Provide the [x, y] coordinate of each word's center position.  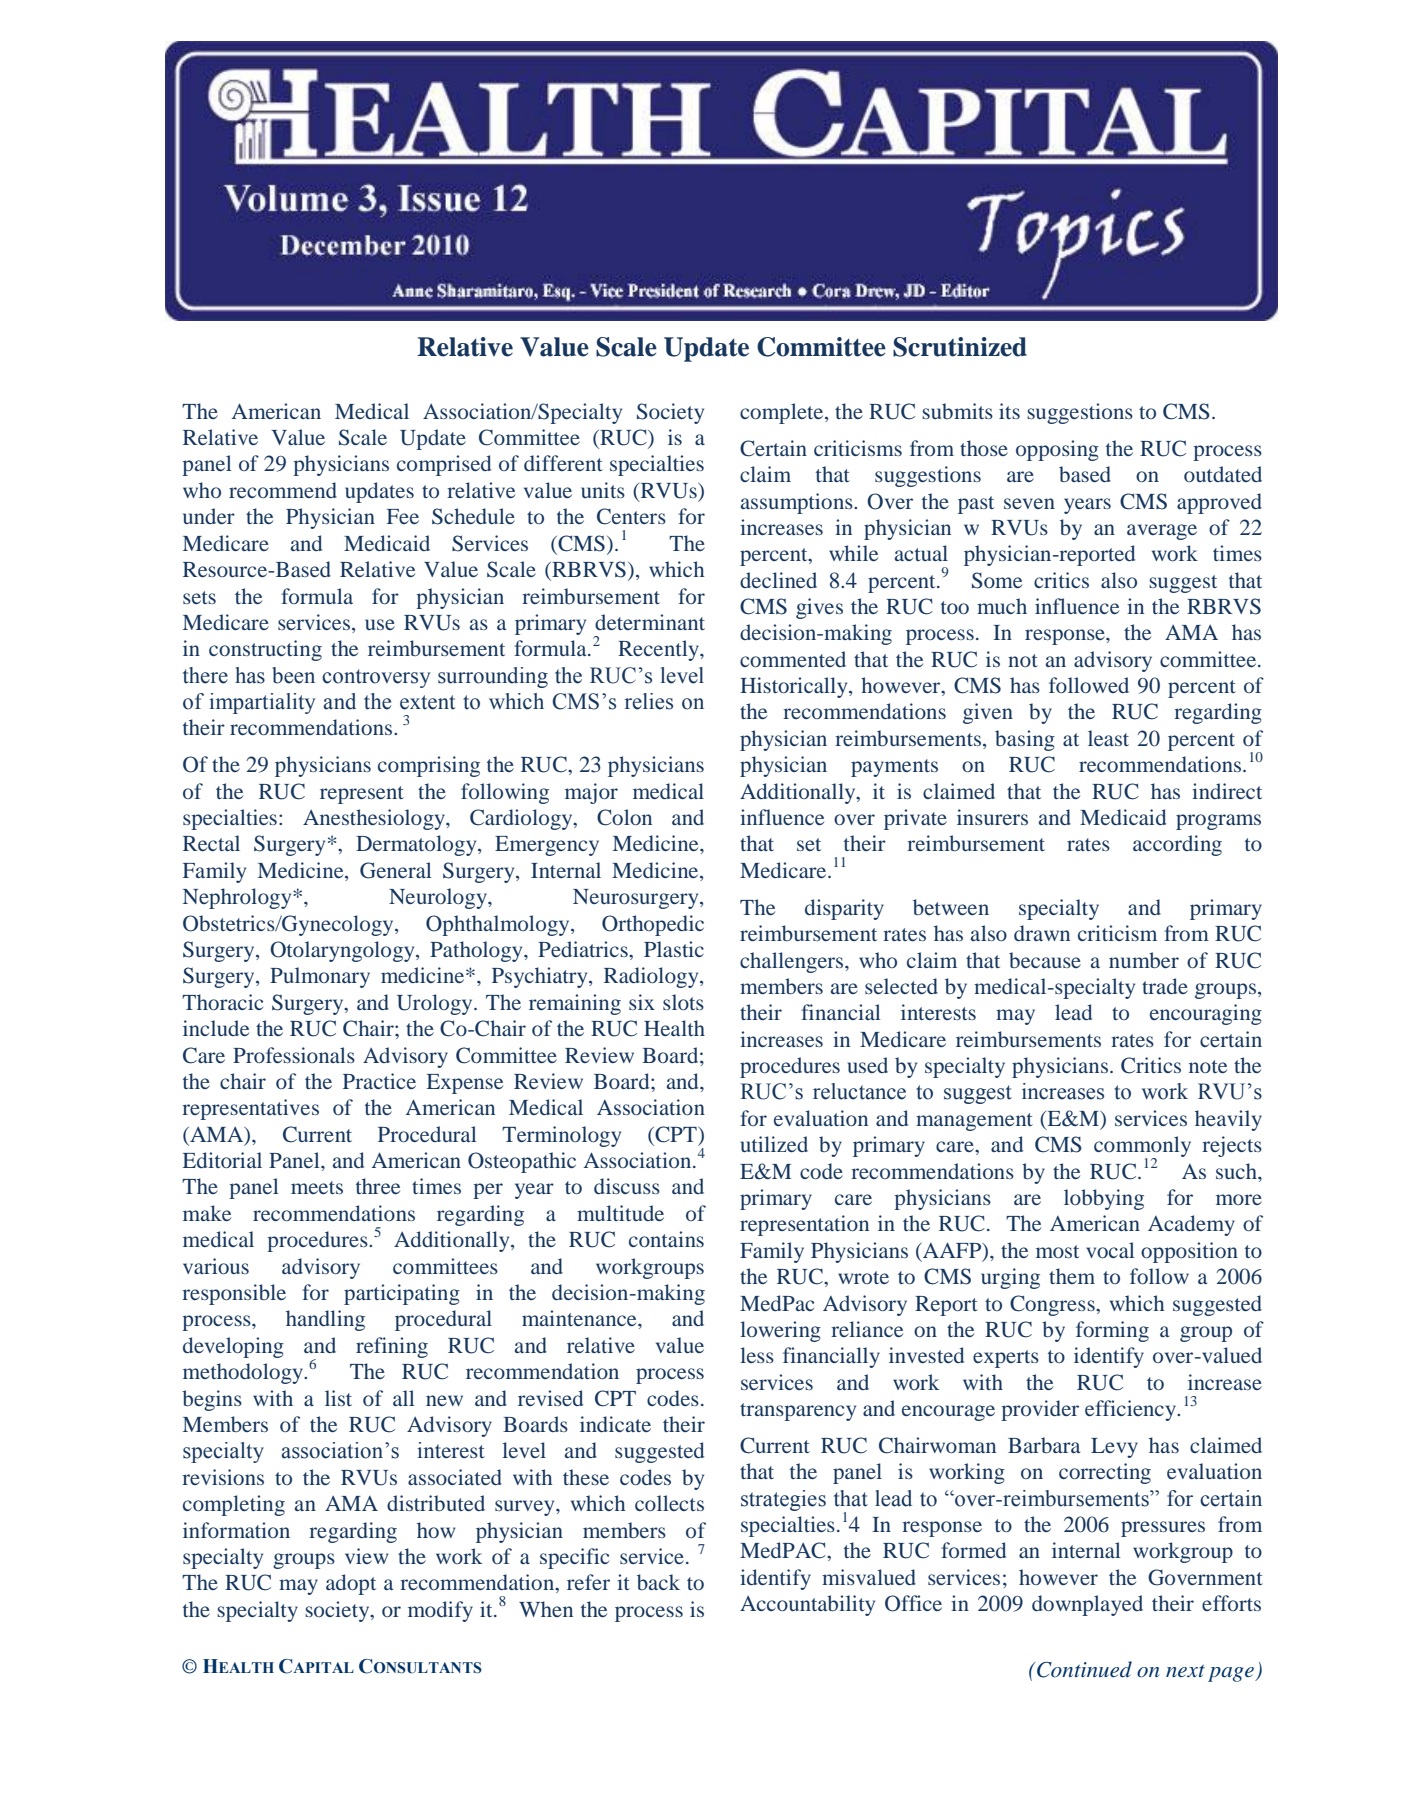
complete [783, 413]
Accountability [807, 1605]
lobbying [1104, 1199]
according [1177, 845]
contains [666, 1239]
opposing [1057, 450]
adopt [351, 1584]
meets [317, 1187]
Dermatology [417, 845]
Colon [624, 817]
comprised [444, 465]
